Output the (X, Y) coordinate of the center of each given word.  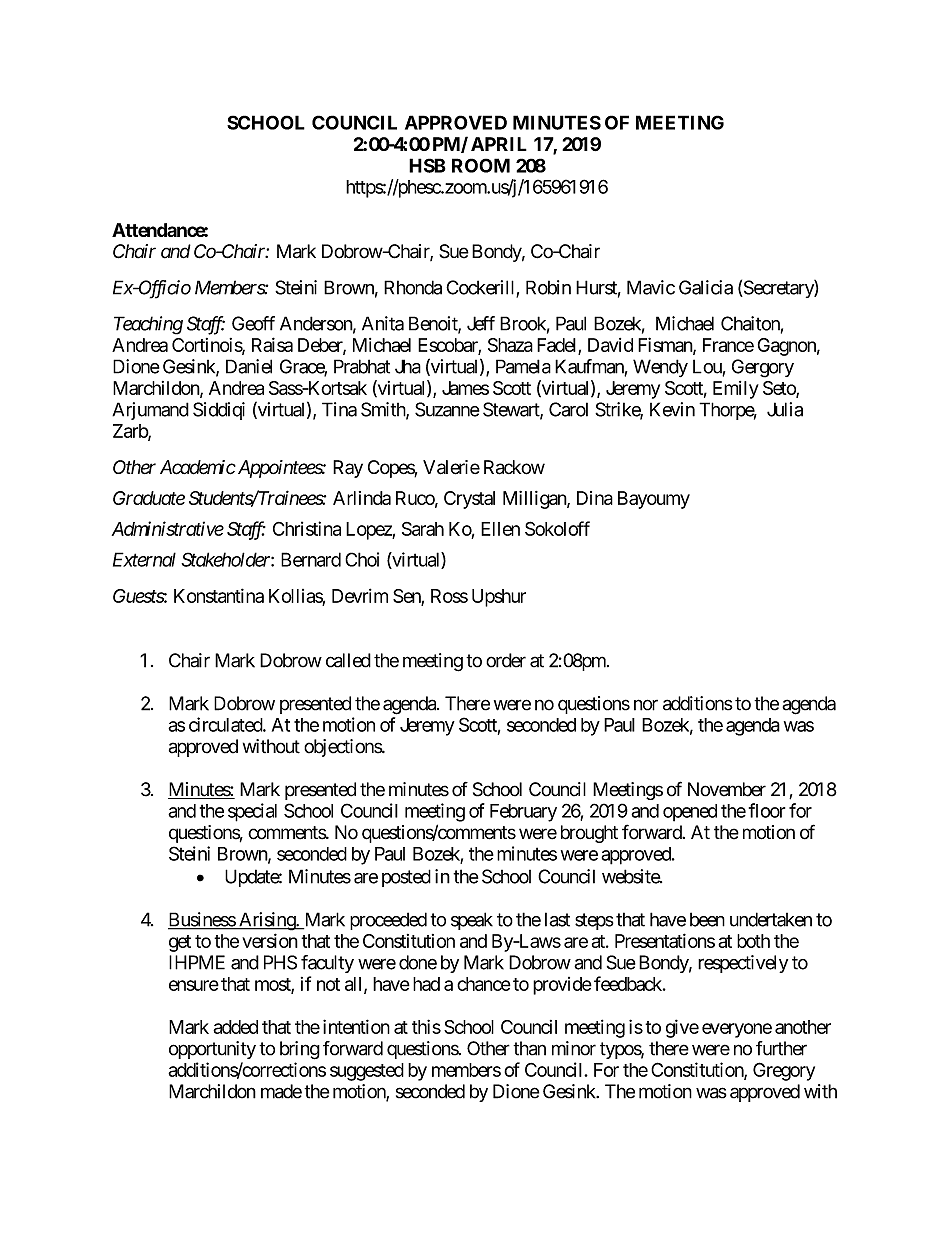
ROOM (481, 165)
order (506, 660)
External (144, 559)
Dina (595, 498)
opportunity (212, 1050)
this (426, 1026)
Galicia (706, 287)
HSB (427, 165)
